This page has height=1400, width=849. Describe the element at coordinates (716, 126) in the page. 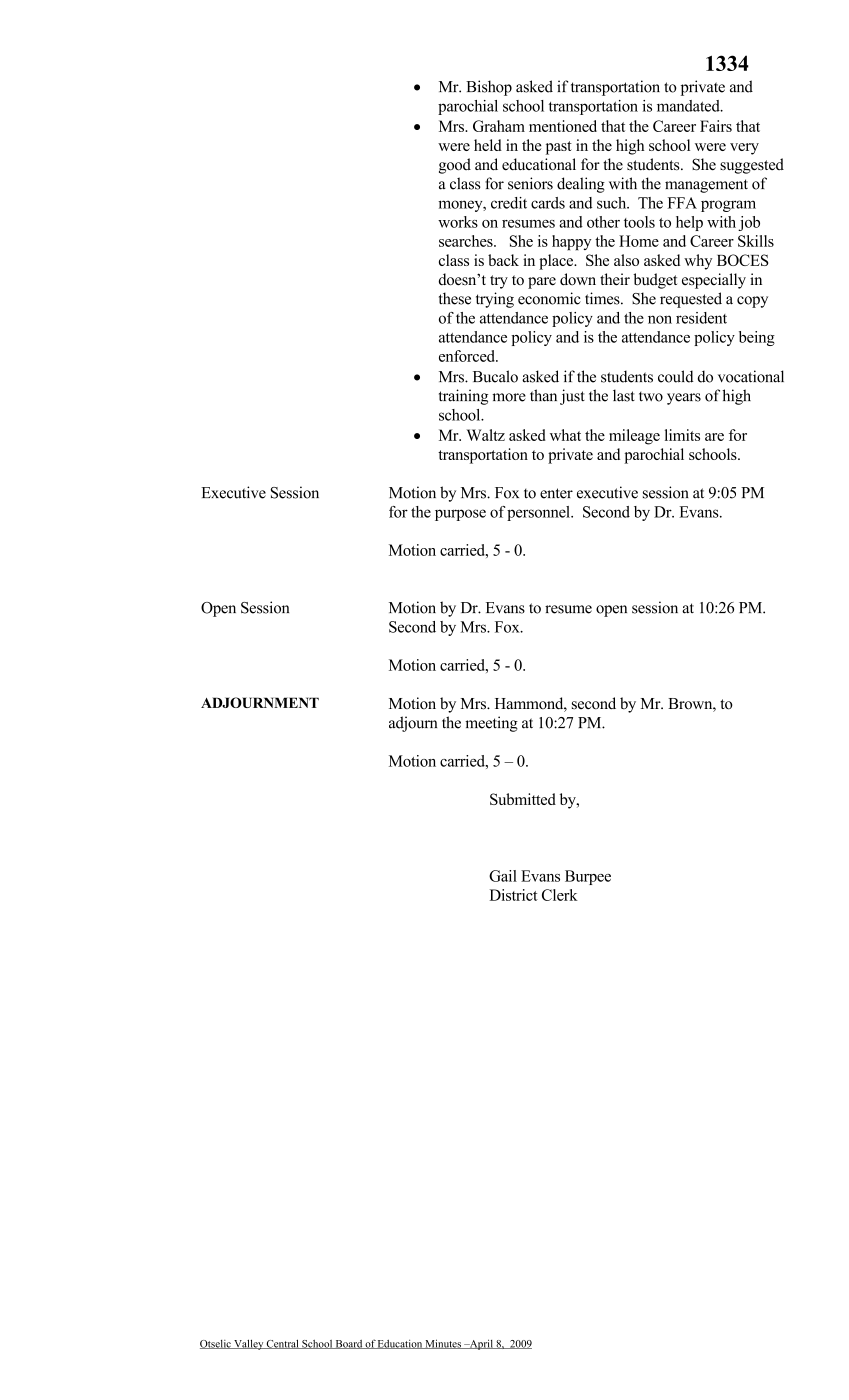

I see `Fairs` at that location.
